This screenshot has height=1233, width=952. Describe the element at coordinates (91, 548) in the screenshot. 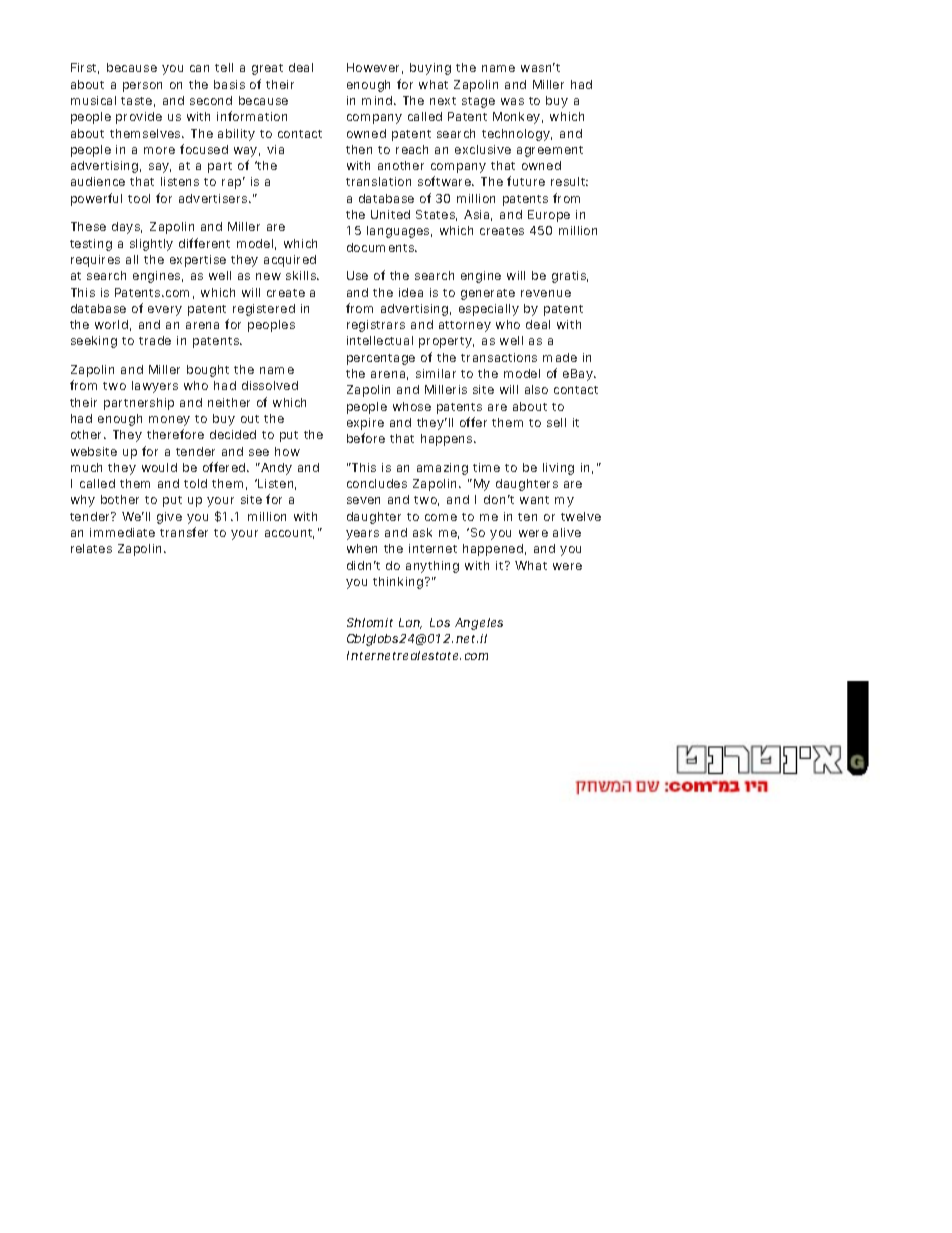

I see `relates` at that location.
